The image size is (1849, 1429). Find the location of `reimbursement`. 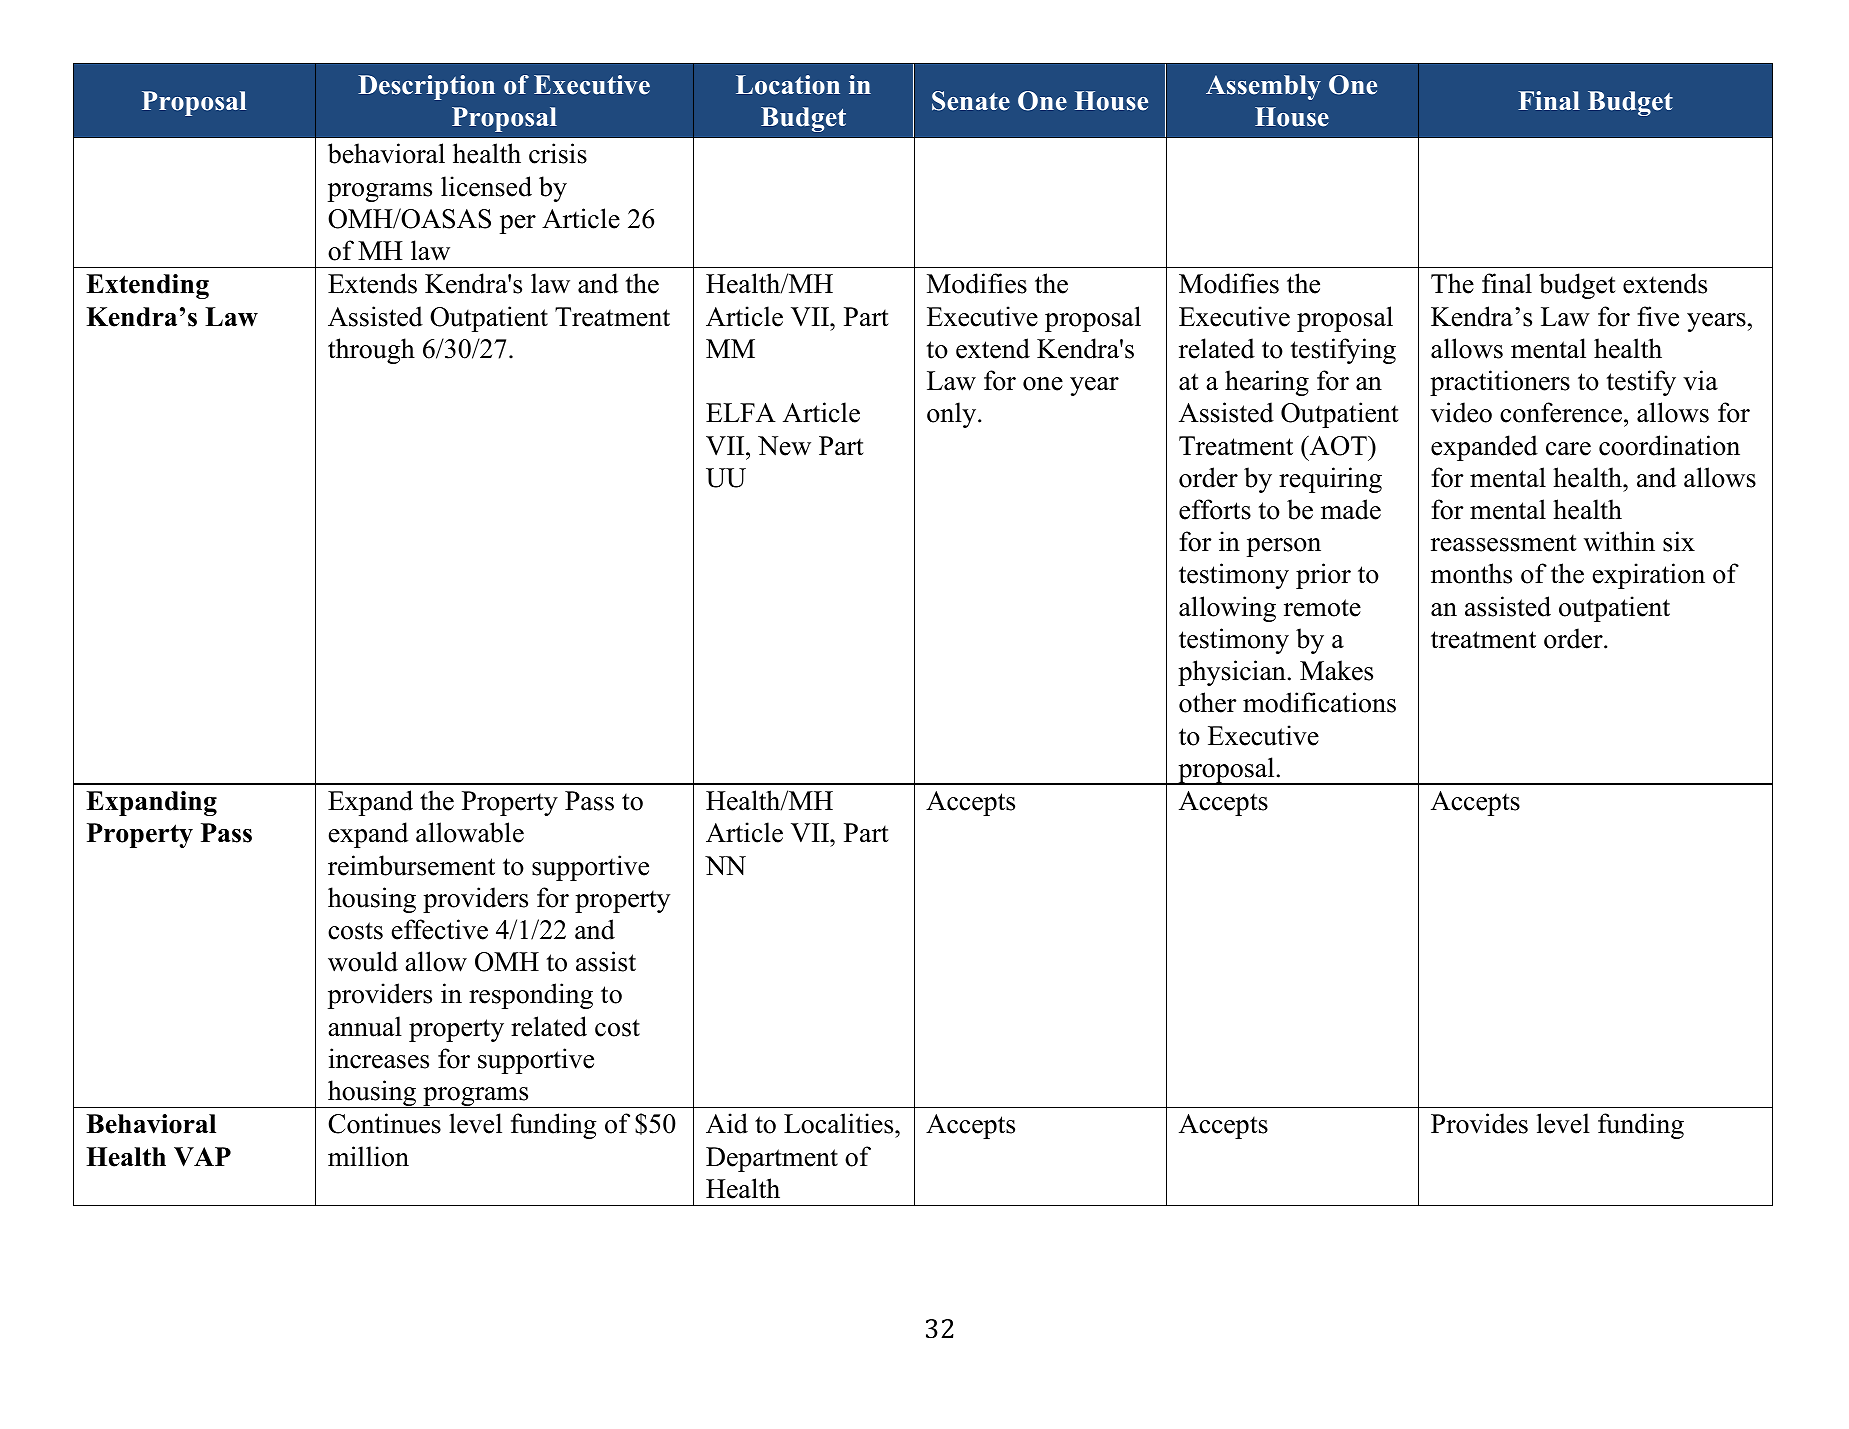

reimbursement is located at coordinates (411, 865).
